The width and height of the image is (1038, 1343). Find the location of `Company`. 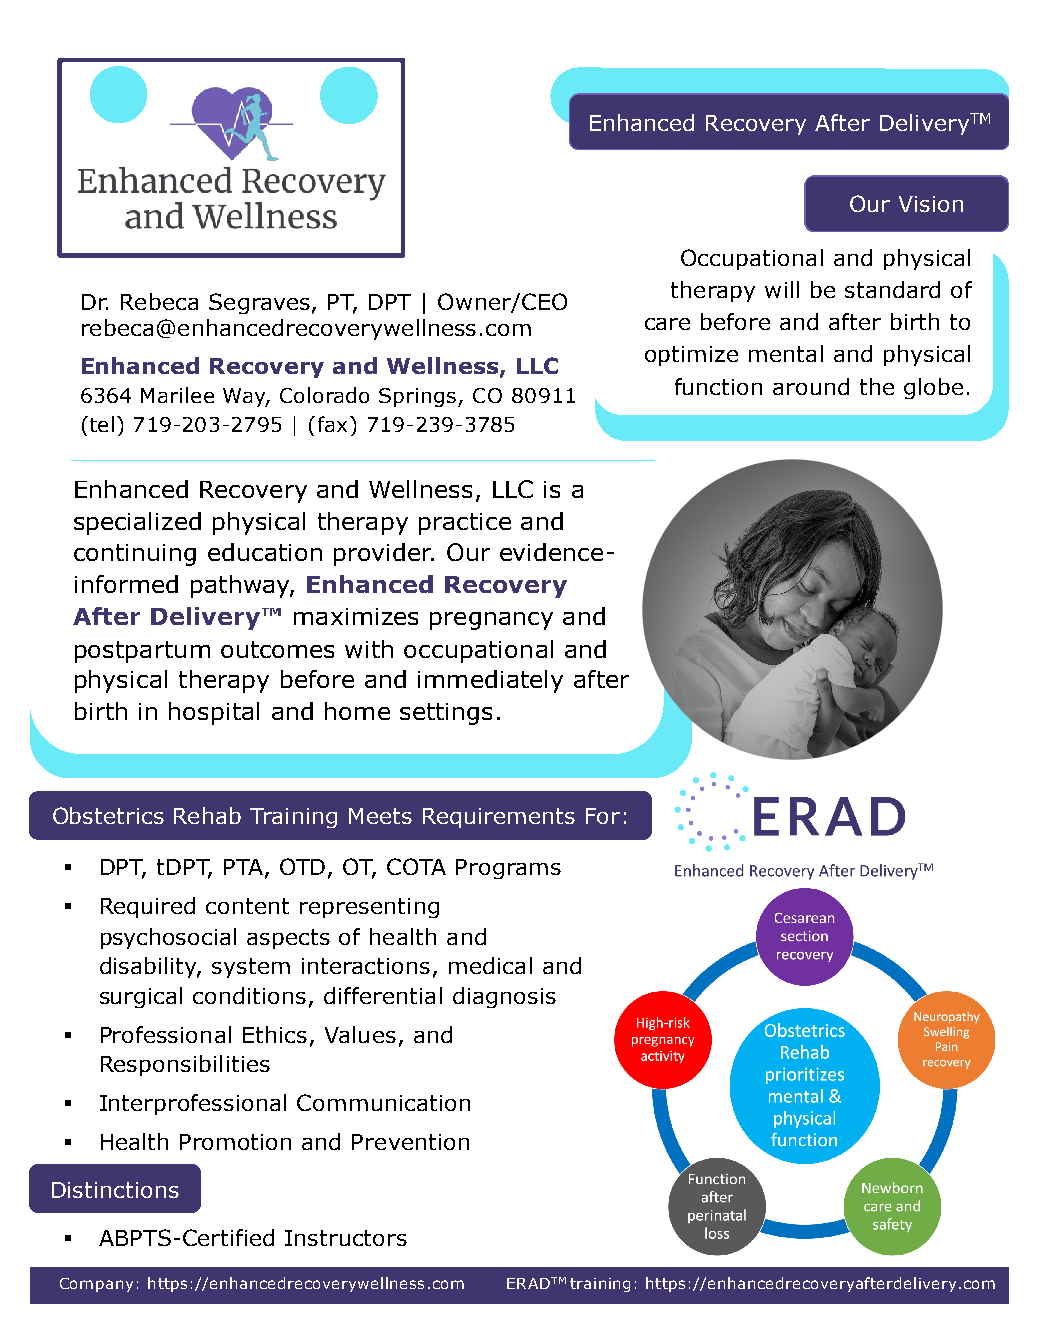

Company is located at coordinates (96, 1285).
